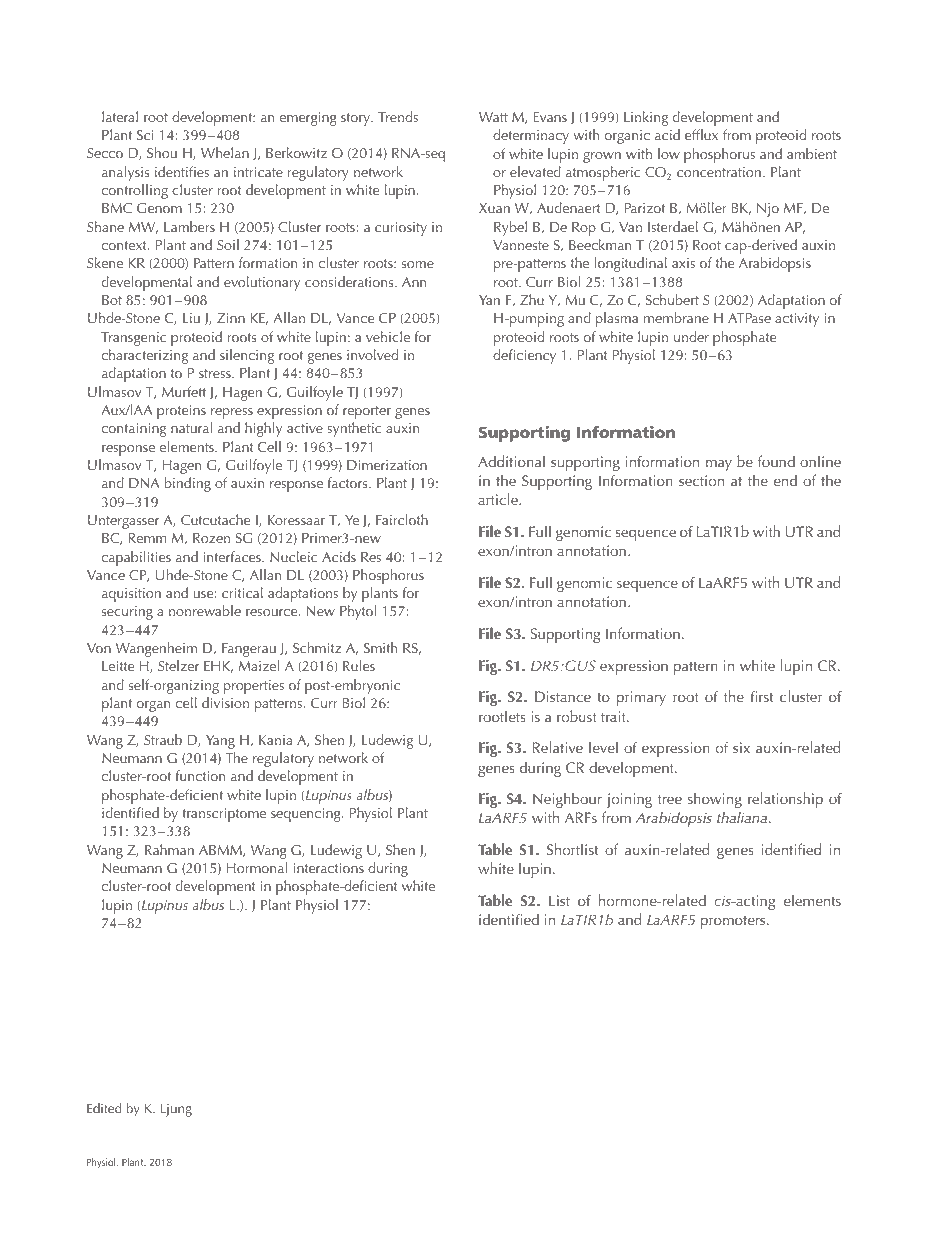 The image size is (952, 1251). What do you see at coordinates (742, 817) in the screenshot?
I see `thaliana` at bounding box center [742, 817].
